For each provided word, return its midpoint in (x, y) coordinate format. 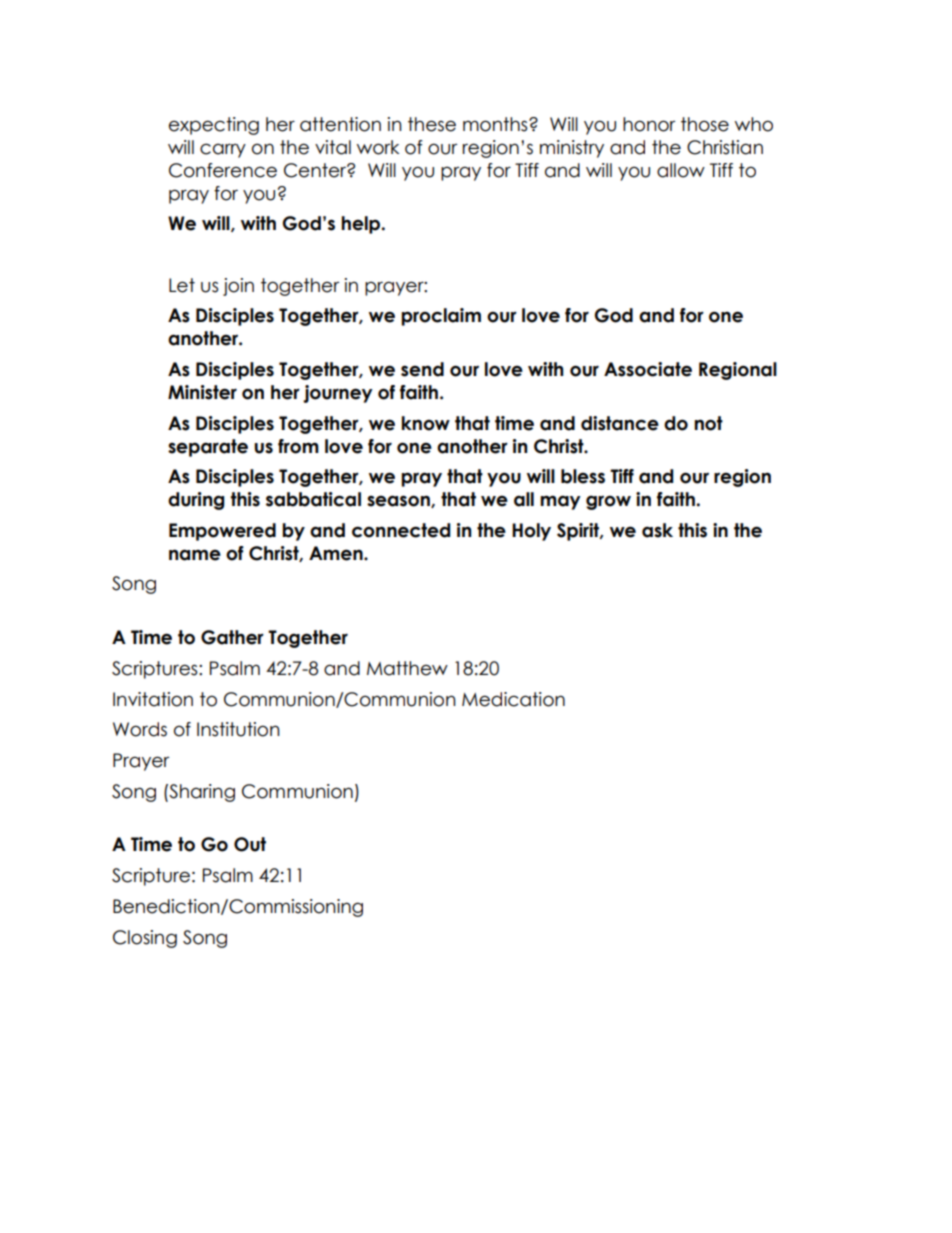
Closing (145, 939)
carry (223, 150)
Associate (648, 369)
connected (401, 530)
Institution (238, 729)
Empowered (222, 532)
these (432, 124)
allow (681, 170)
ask (657, 530)
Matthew (407, 668)
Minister (202, 392)
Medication (513, 699)
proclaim (441, 317)
